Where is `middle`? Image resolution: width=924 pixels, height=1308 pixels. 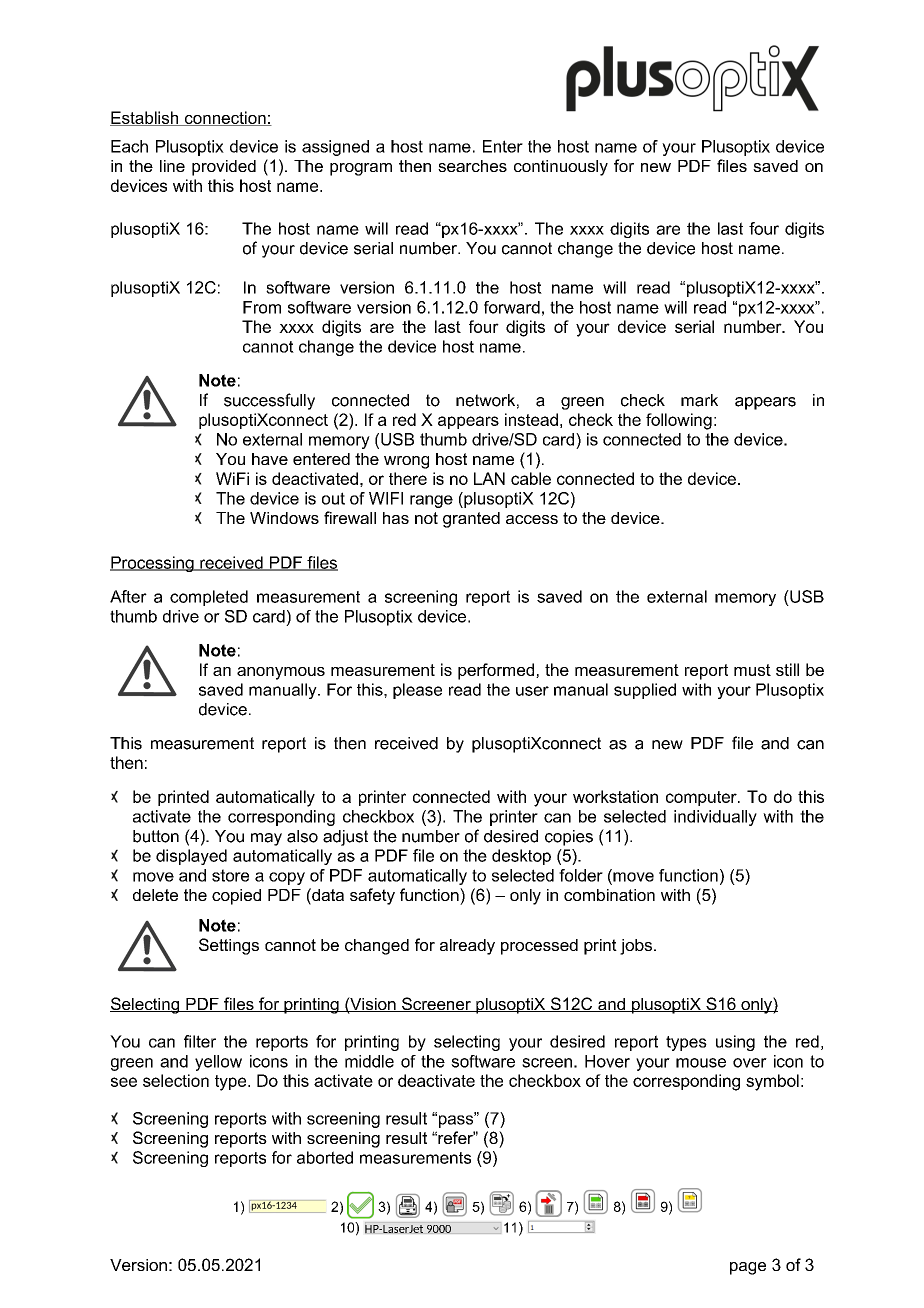 middle is located at coordinates (369, 1061).
